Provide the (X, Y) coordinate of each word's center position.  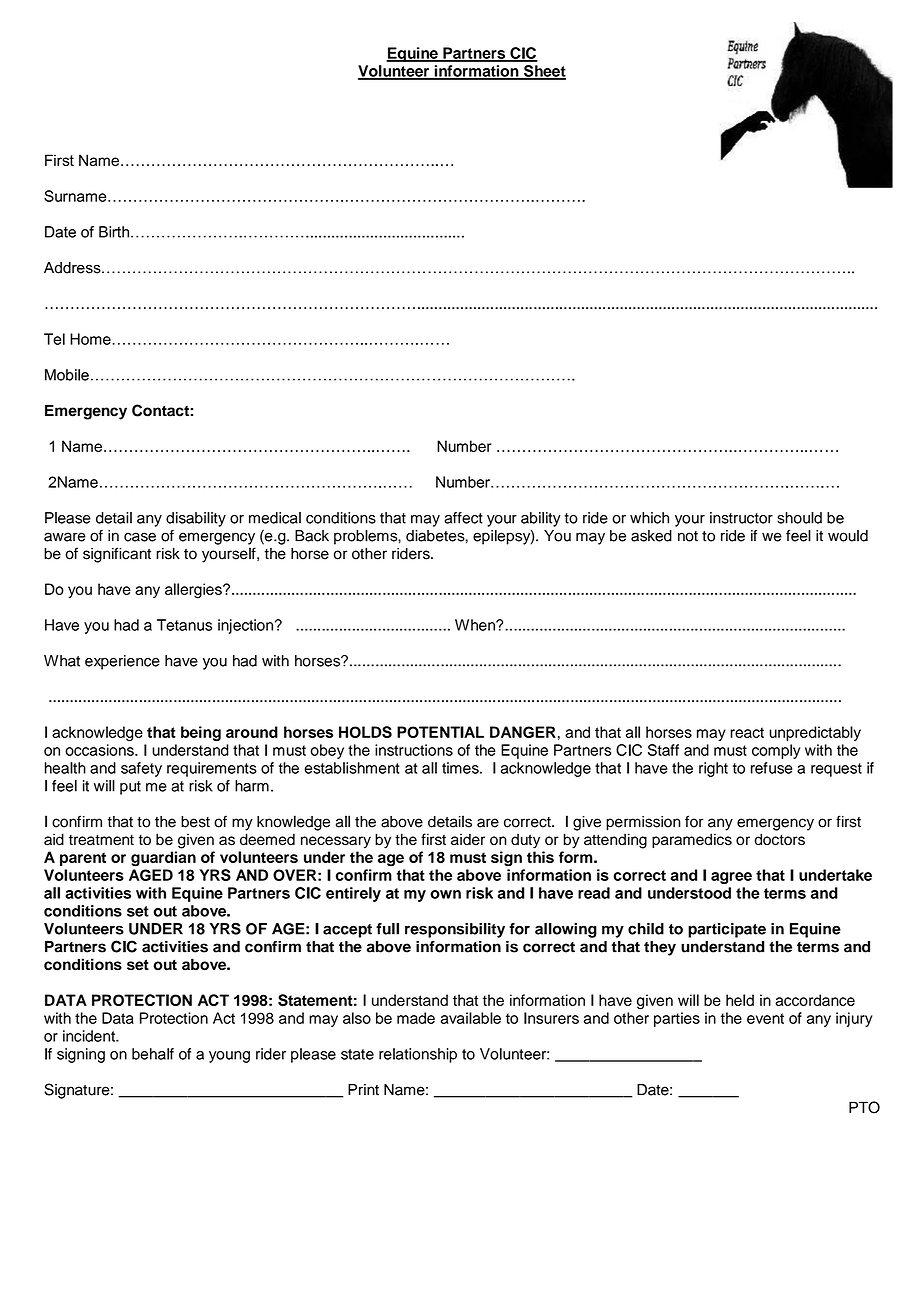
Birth (115, 232)
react (747, 732)
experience (122, 662)
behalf (153, 1054)
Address (73, 268)
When (476, 625)
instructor (741, 518)
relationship (418, 1055)
